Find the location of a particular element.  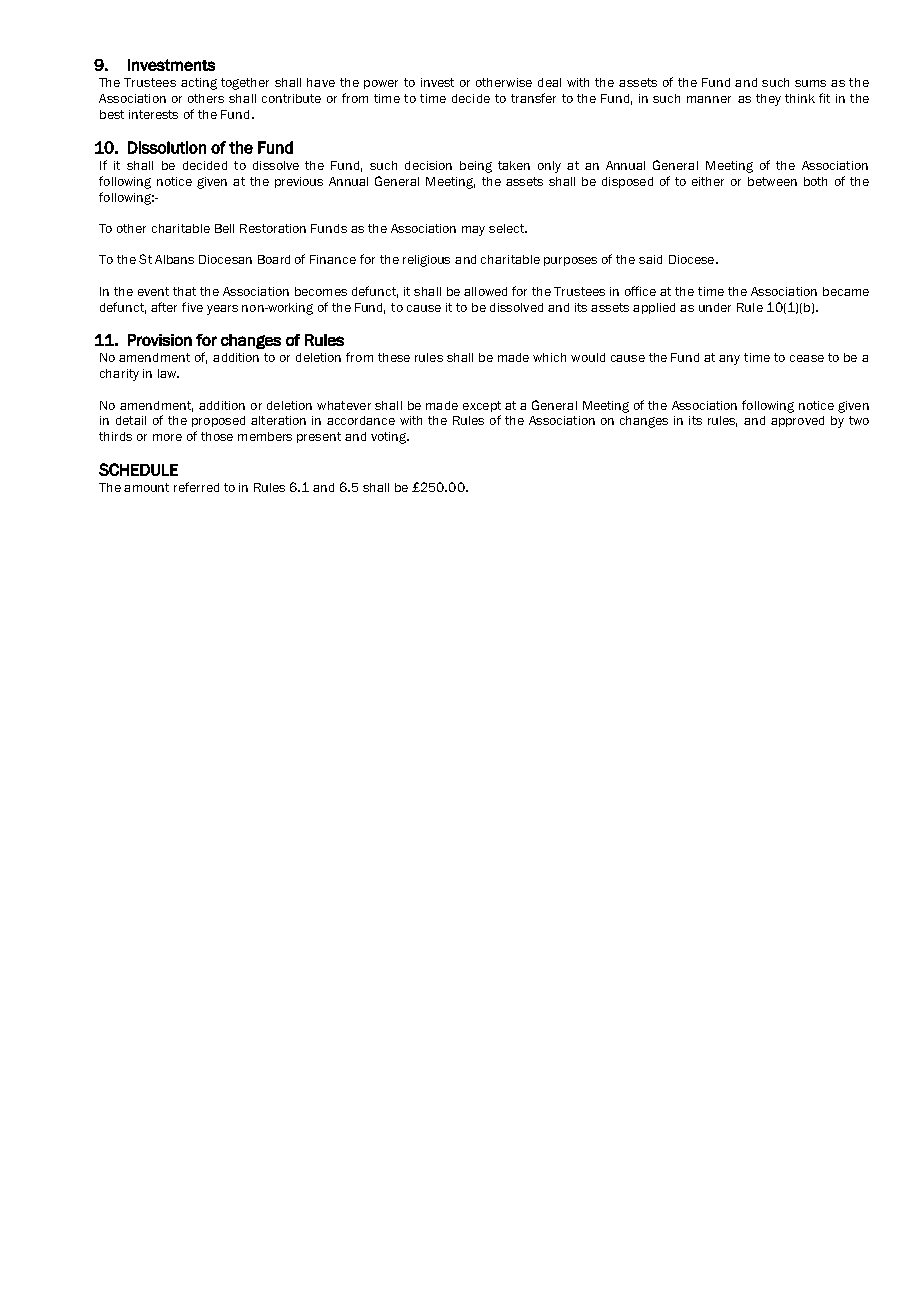

except is located at coordinates (482, 406).
